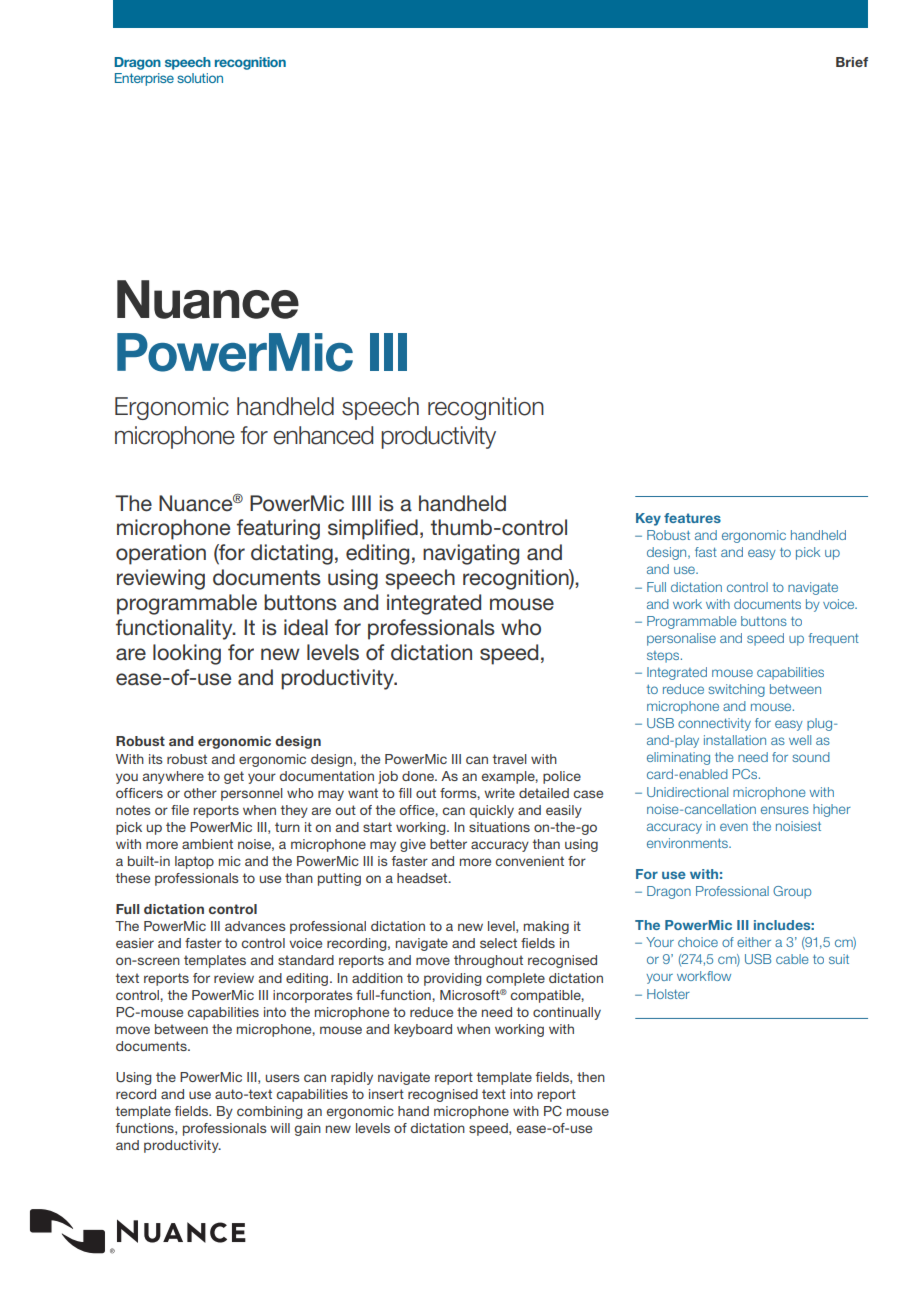 Image resolution: width=924 pixels, height=1308 pixels. What do you see at coordinates (144, 79) in the page?
I see `Enterprise` at bounding box center [144, 79].
